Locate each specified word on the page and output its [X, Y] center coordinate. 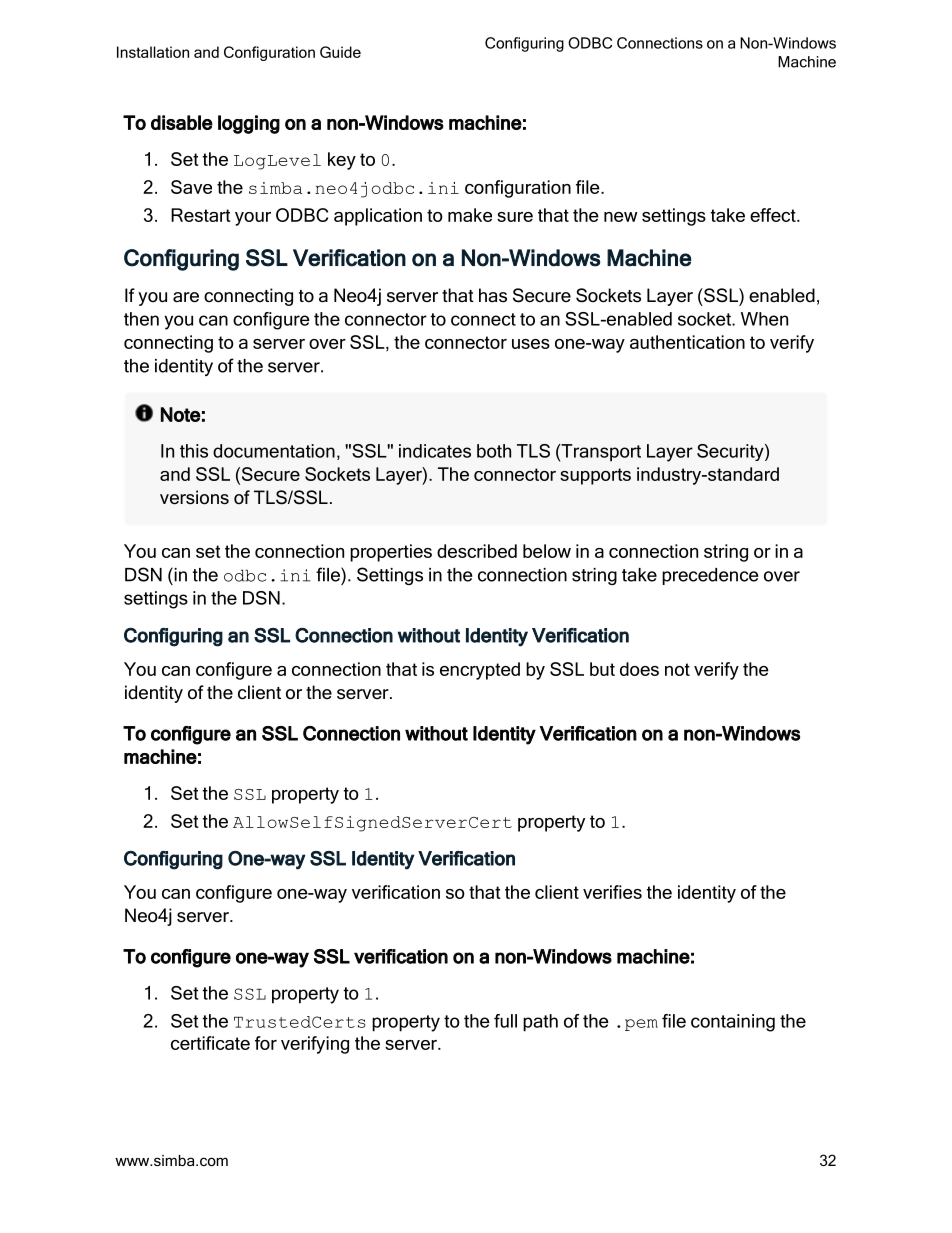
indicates [435, 451]
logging [249, 124]
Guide [340, 52]
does [639, 669]
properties [391, 553]
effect [774, 215]
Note [181, 414]
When [764, 319]
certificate [210, 1043]
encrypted [480, 671]
